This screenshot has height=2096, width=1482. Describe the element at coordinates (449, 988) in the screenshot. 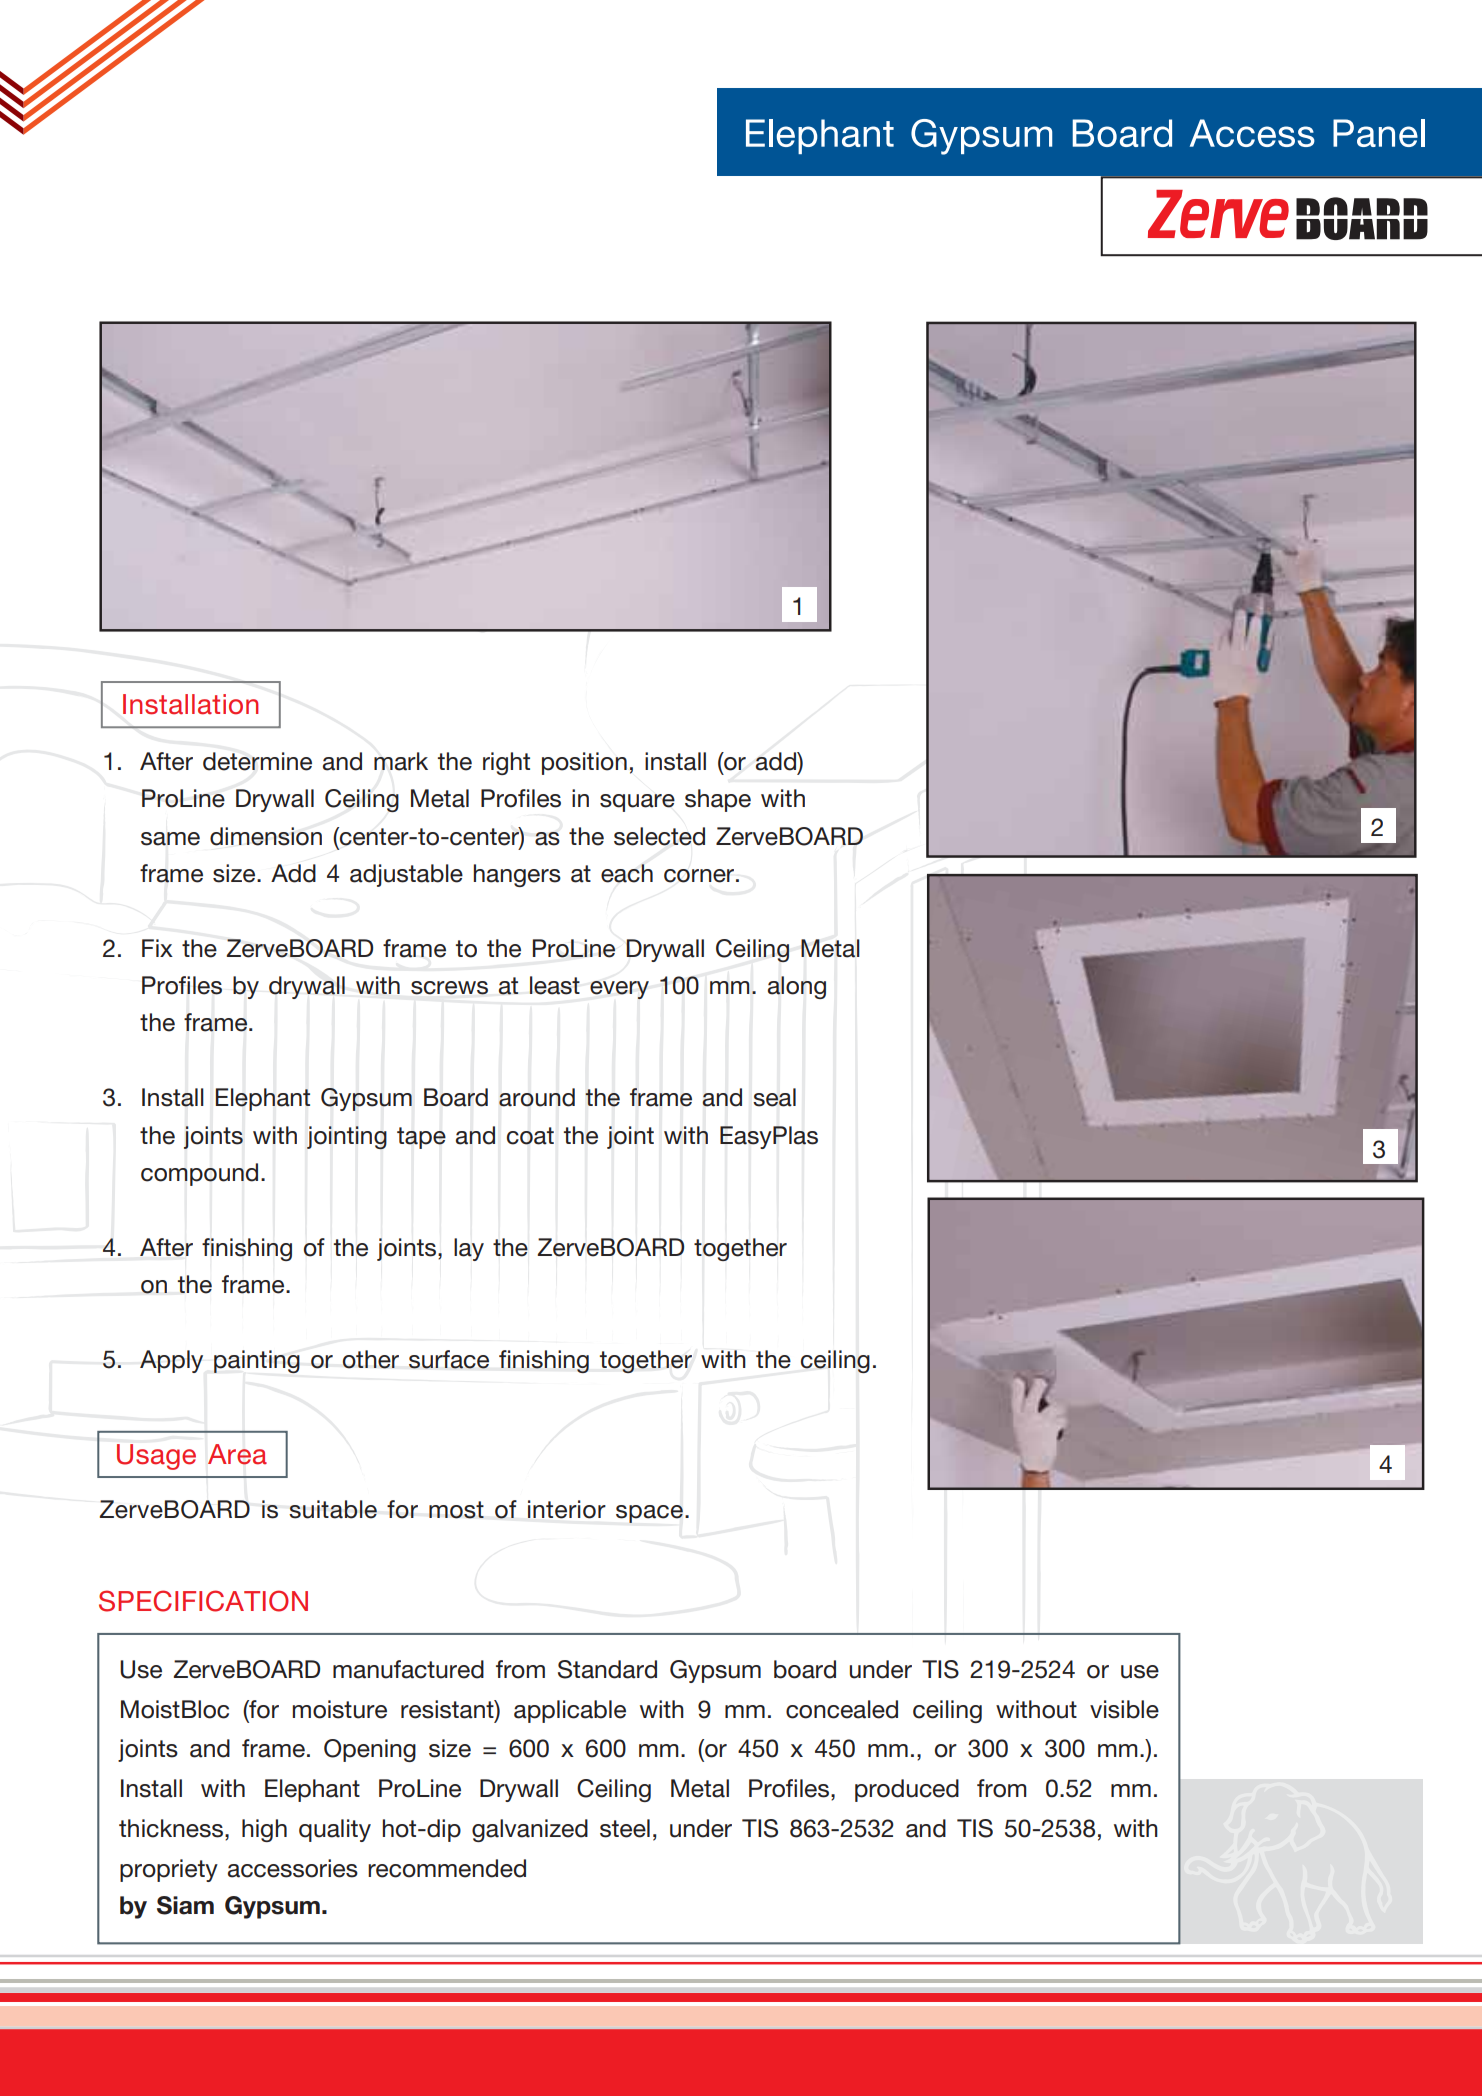

I see `screws` at that location.
